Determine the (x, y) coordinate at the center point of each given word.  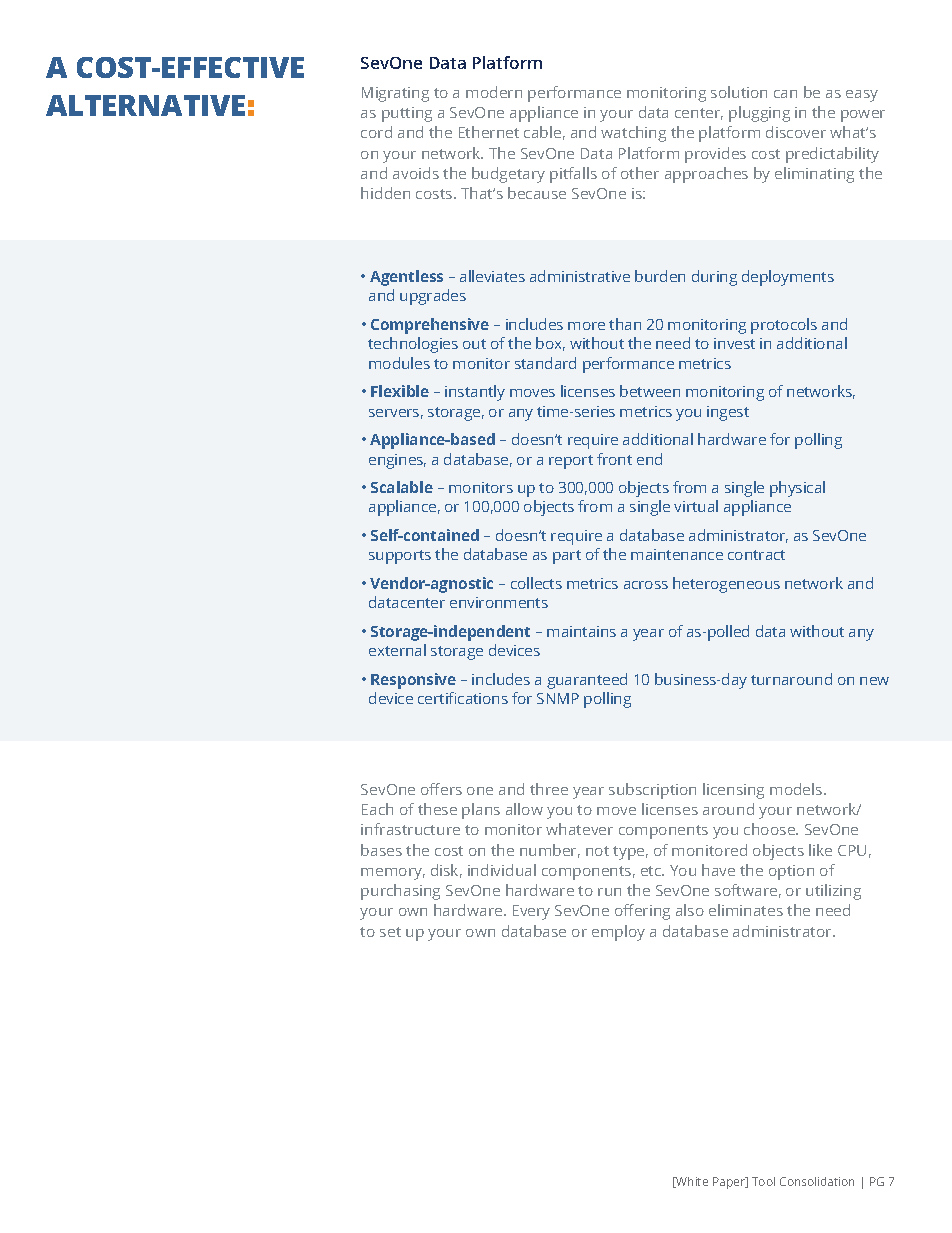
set (390, 932)
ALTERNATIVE (145, 105)
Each (377, 809)
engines (397, 461)
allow (524, 809)
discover (796, 132)
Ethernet (489, 132)
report (571, 462)
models (797, 789)
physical (797, 489)
